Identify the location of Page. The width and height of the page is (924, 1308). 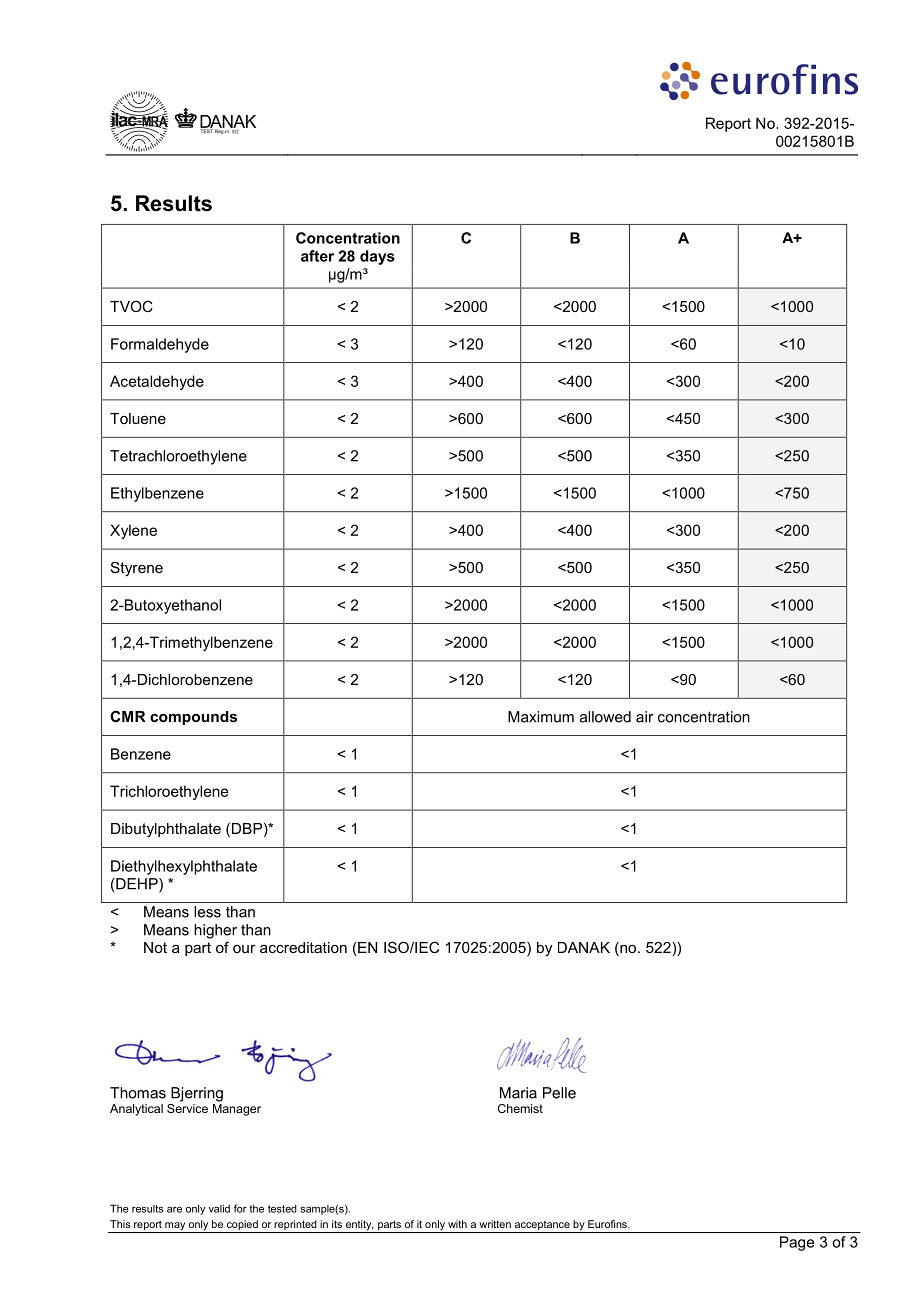
(797, 1243).
